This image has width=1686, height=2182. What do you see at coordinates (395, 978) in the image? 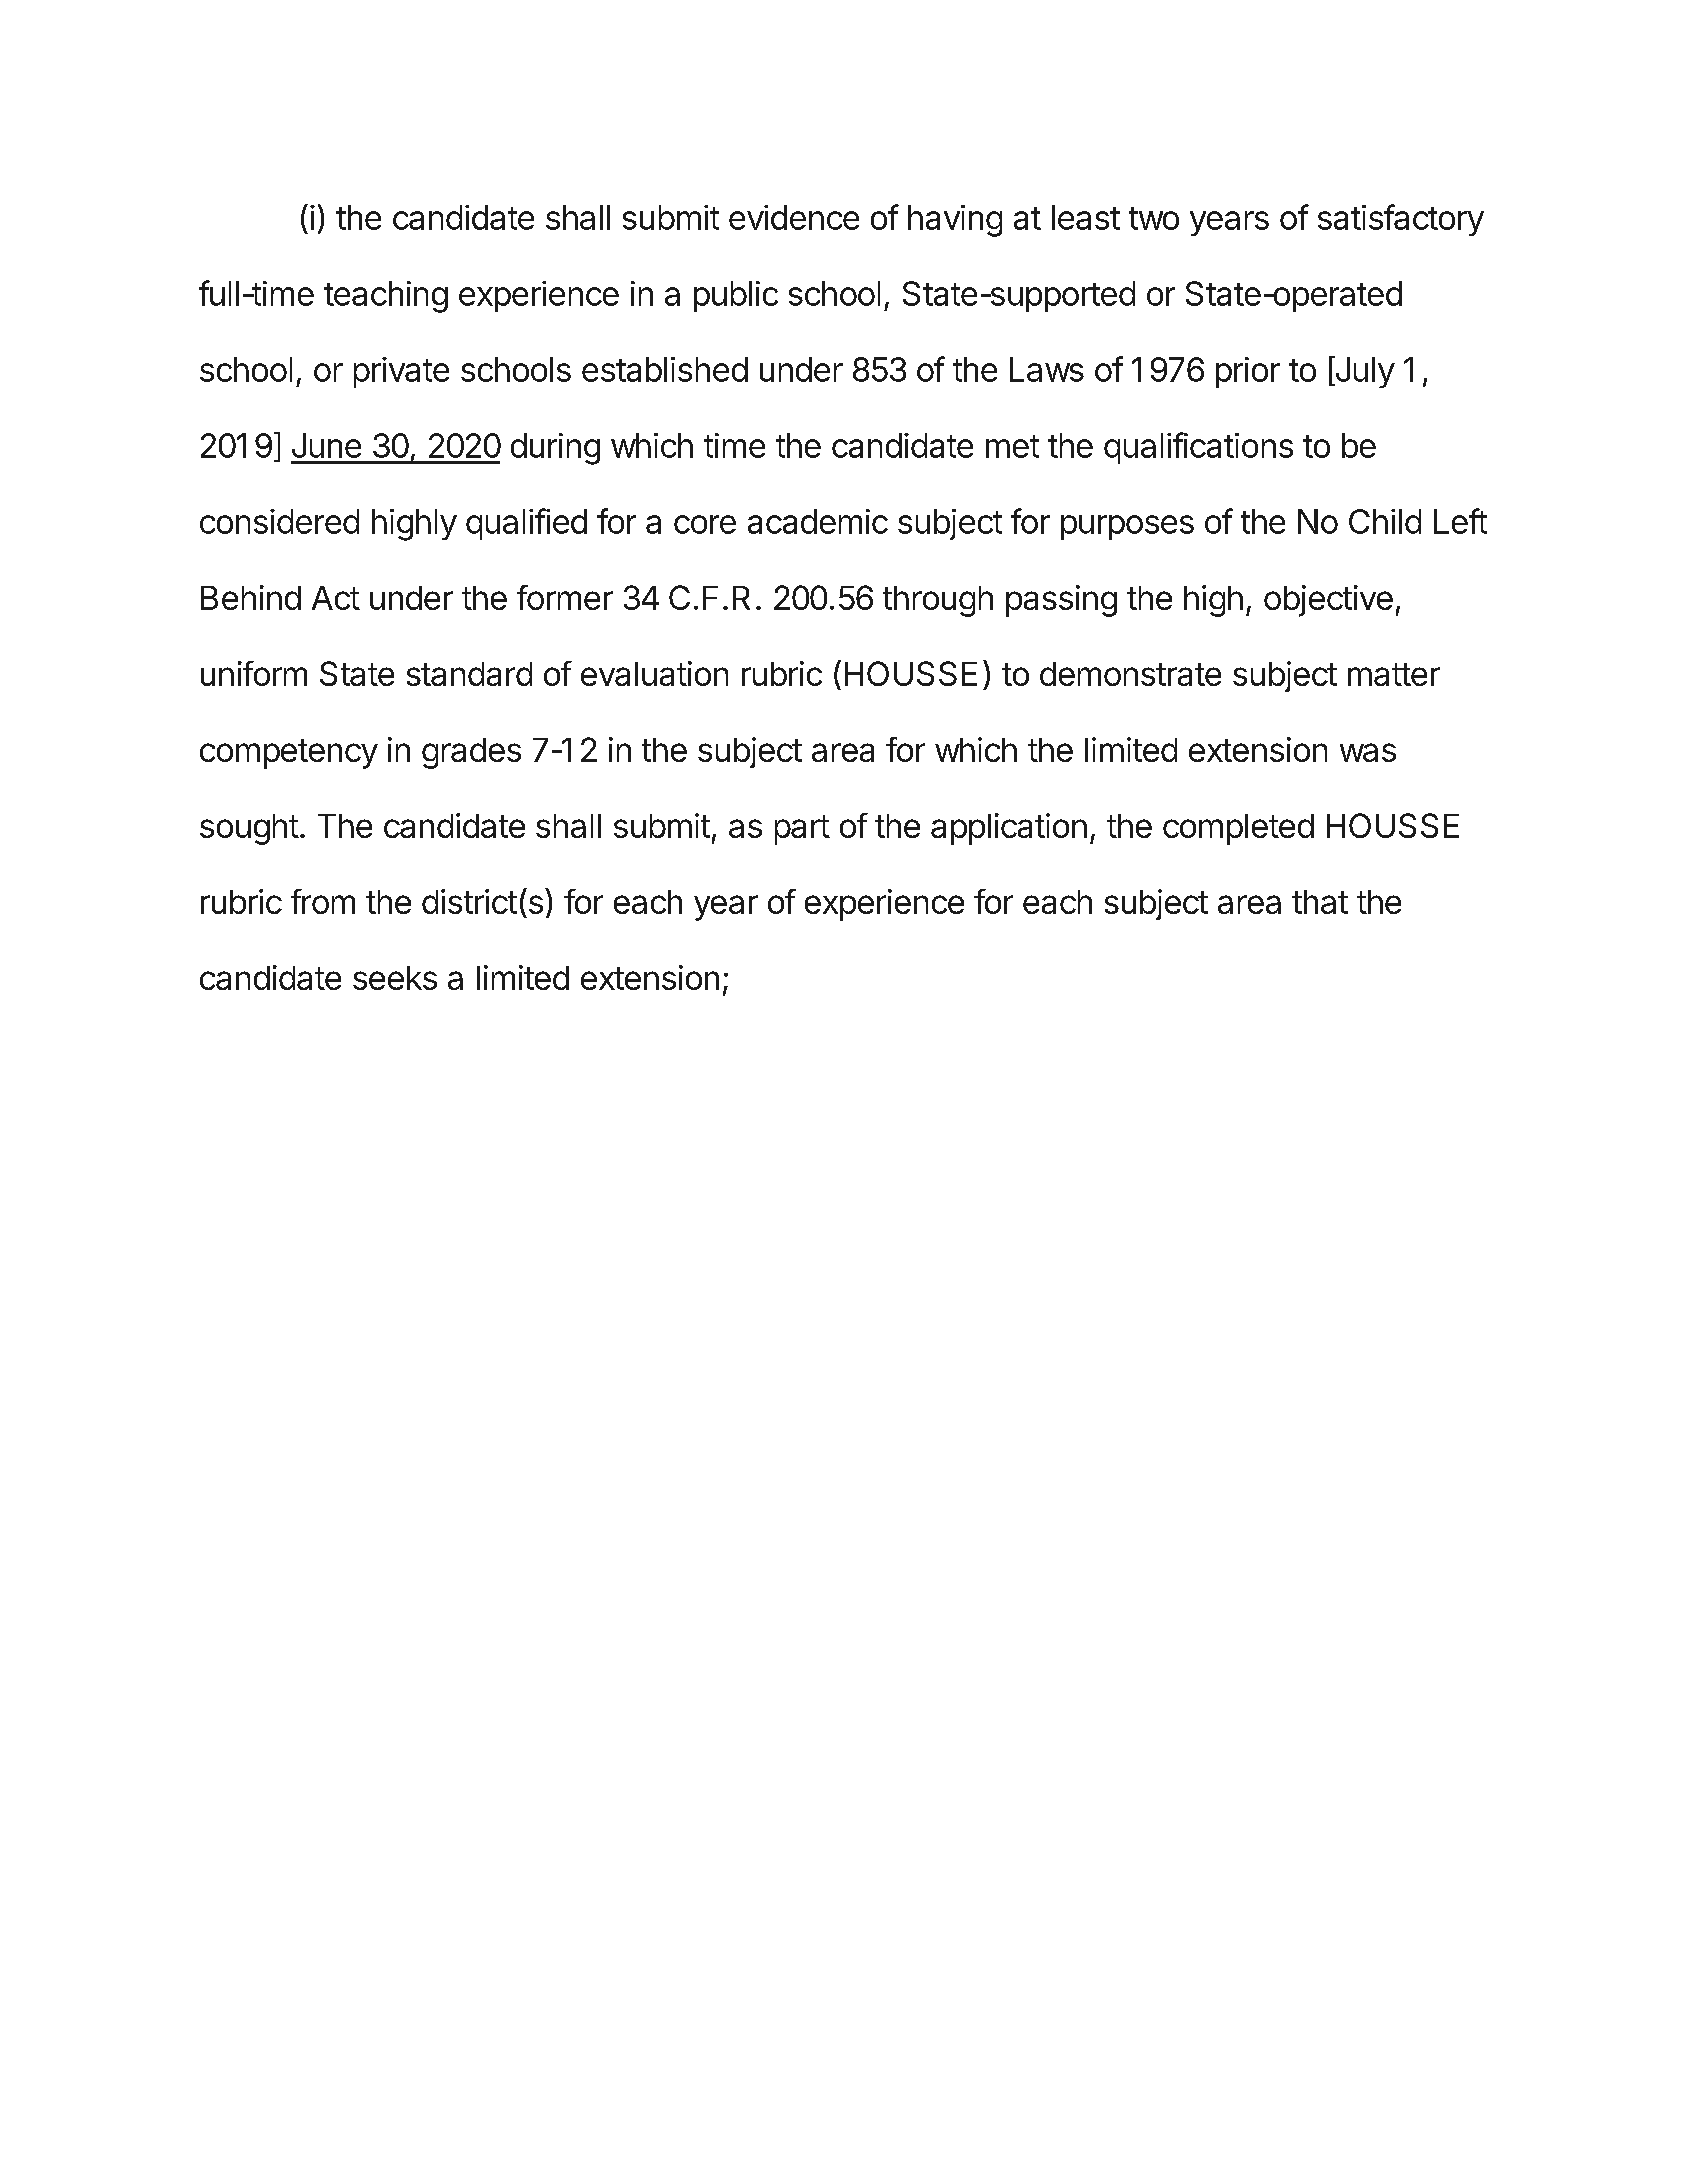
I see `seeks` at bounding box center [395, 978].
